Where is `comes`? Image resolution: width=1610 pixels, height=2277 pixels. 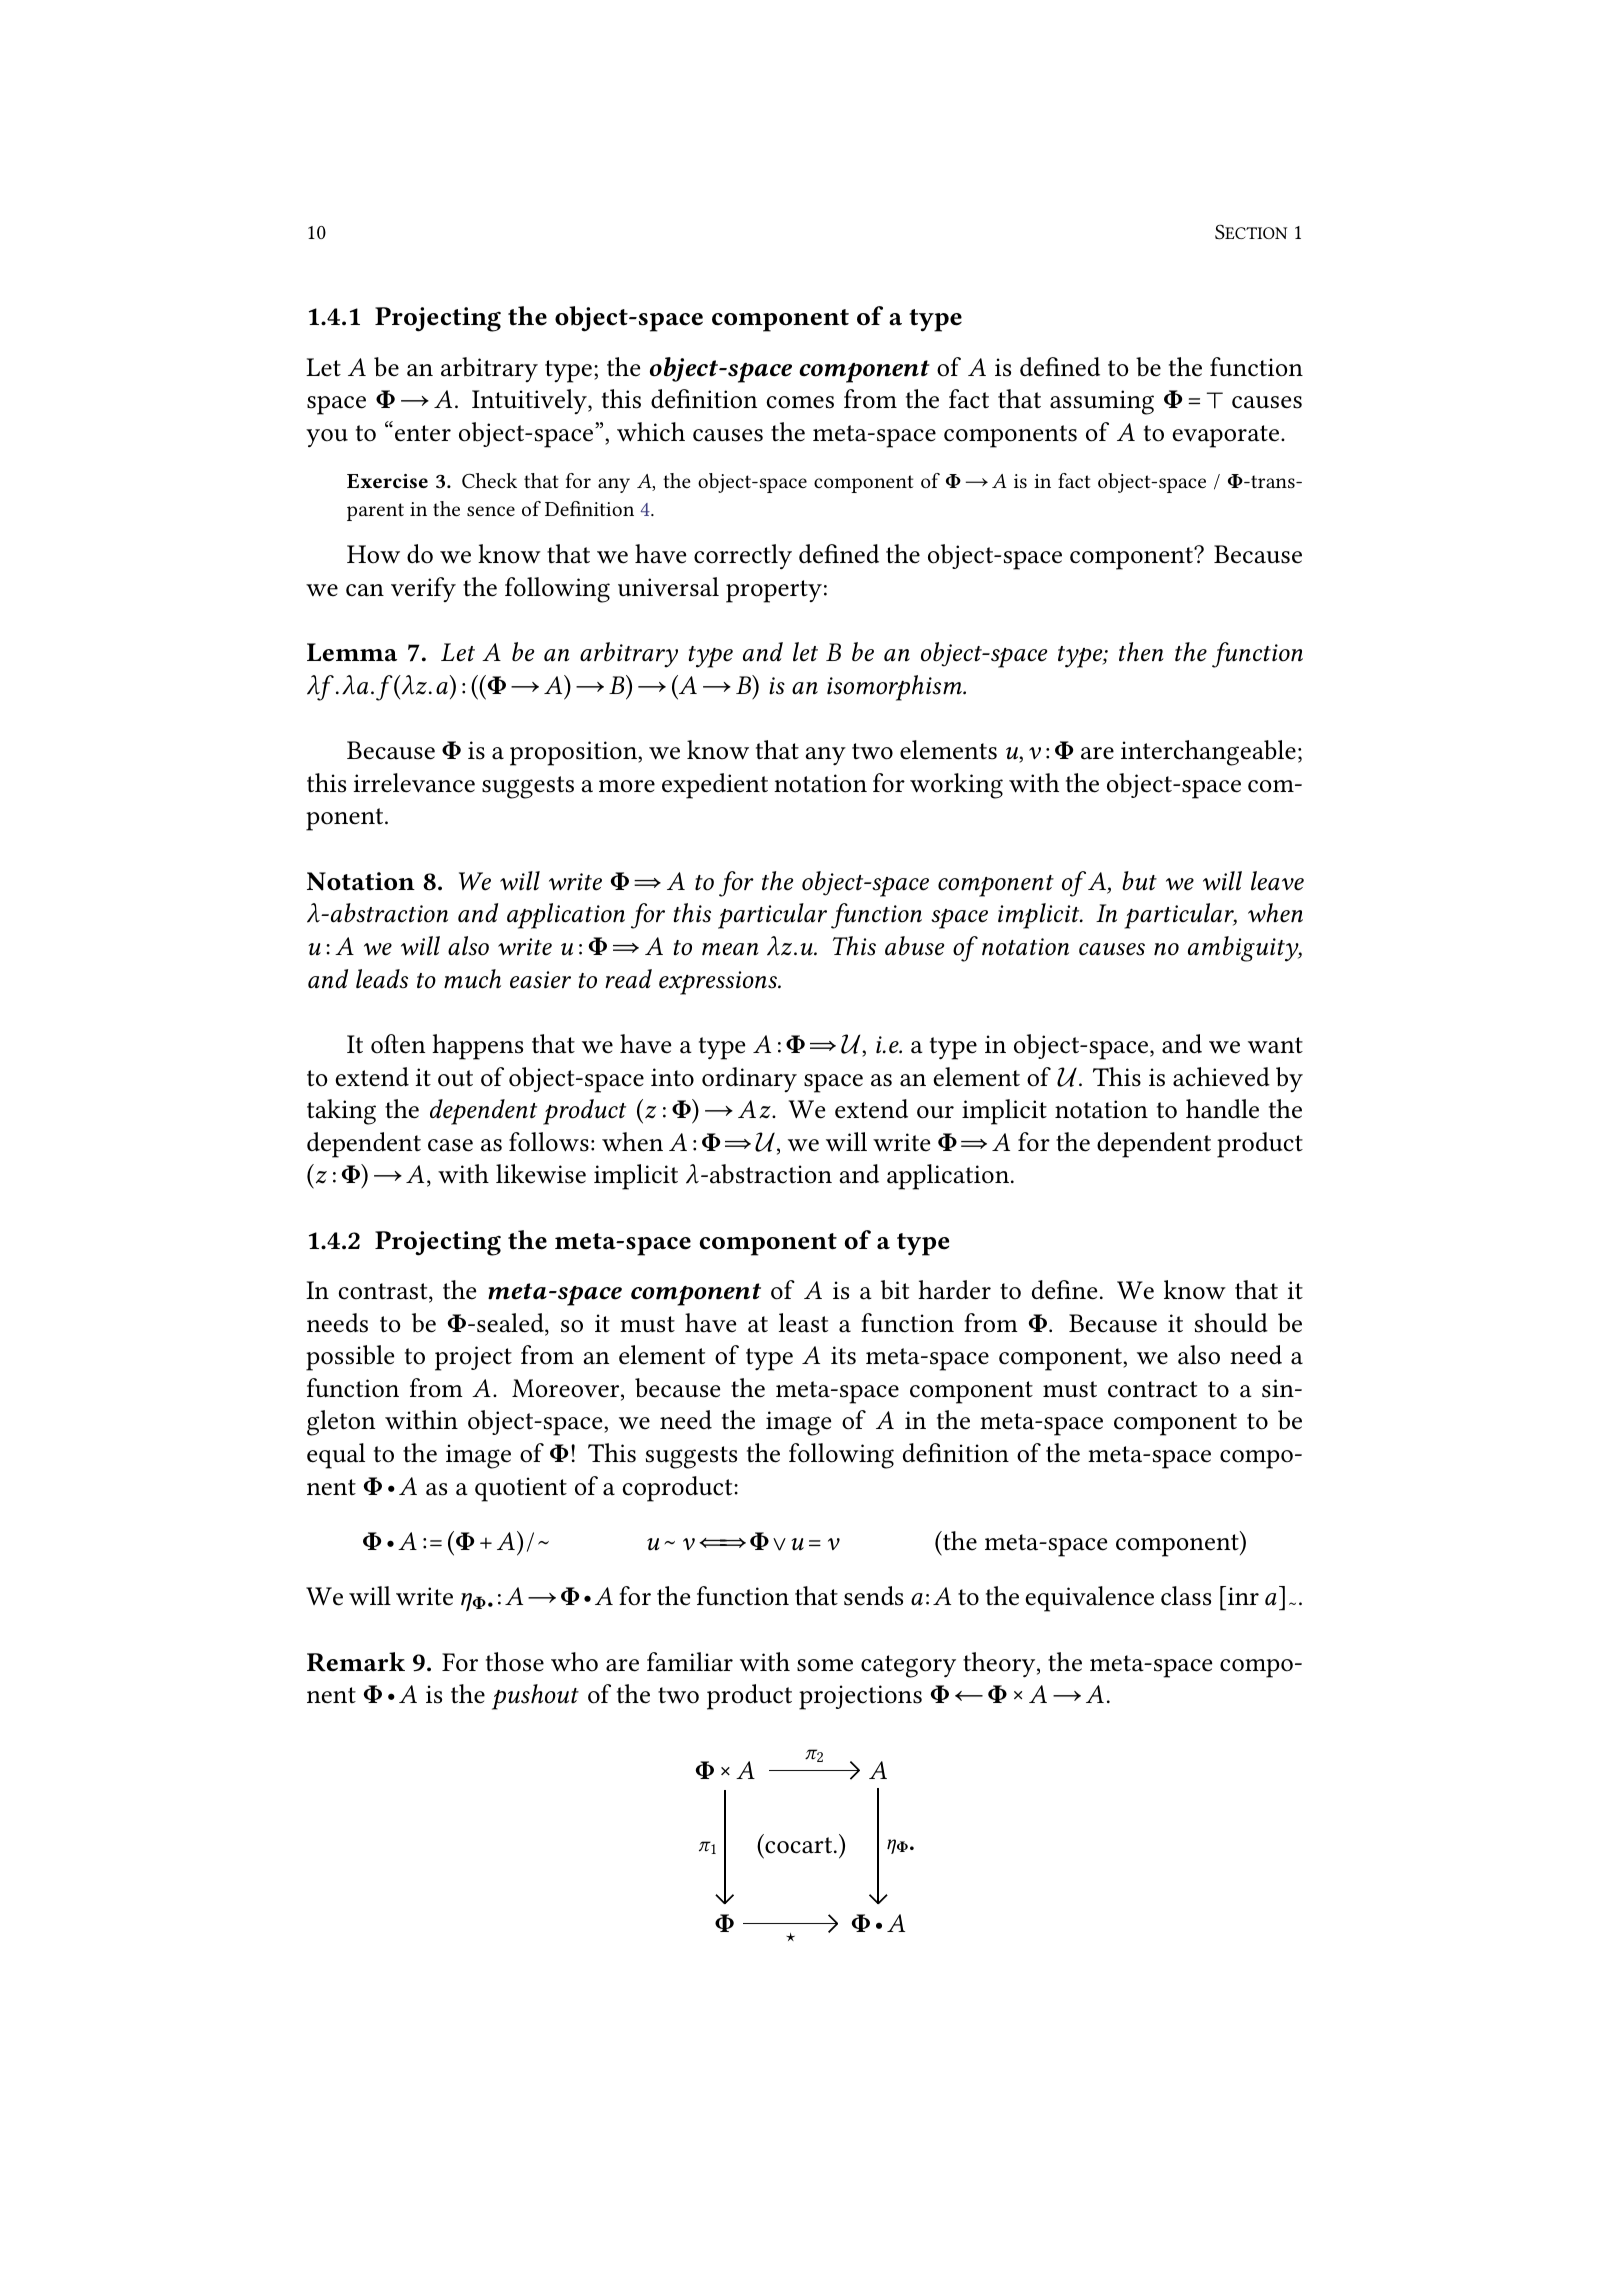 comes is located at coordinates (800, 402).
